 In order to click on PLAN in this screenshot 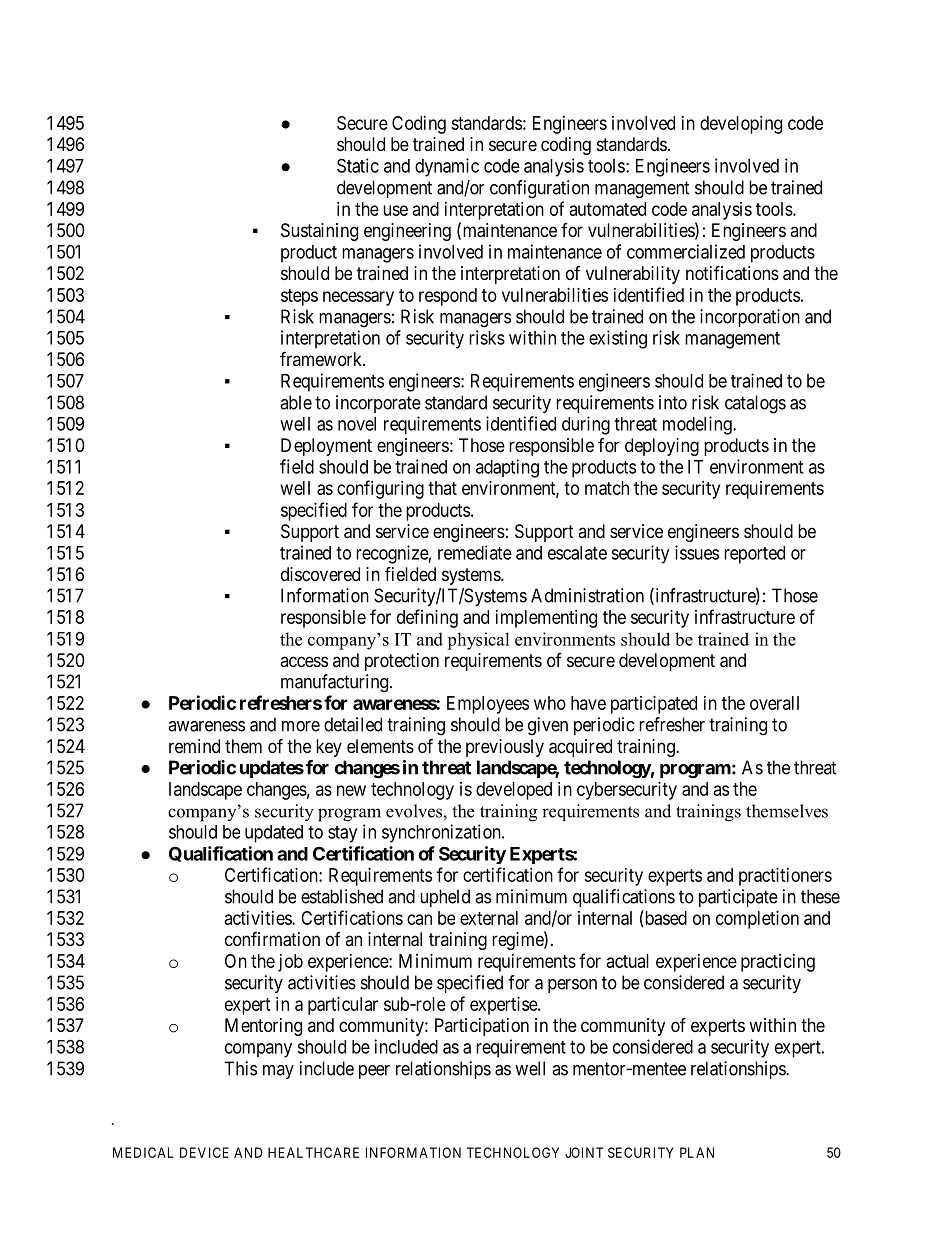, I will do `click(697, 1152)`.
